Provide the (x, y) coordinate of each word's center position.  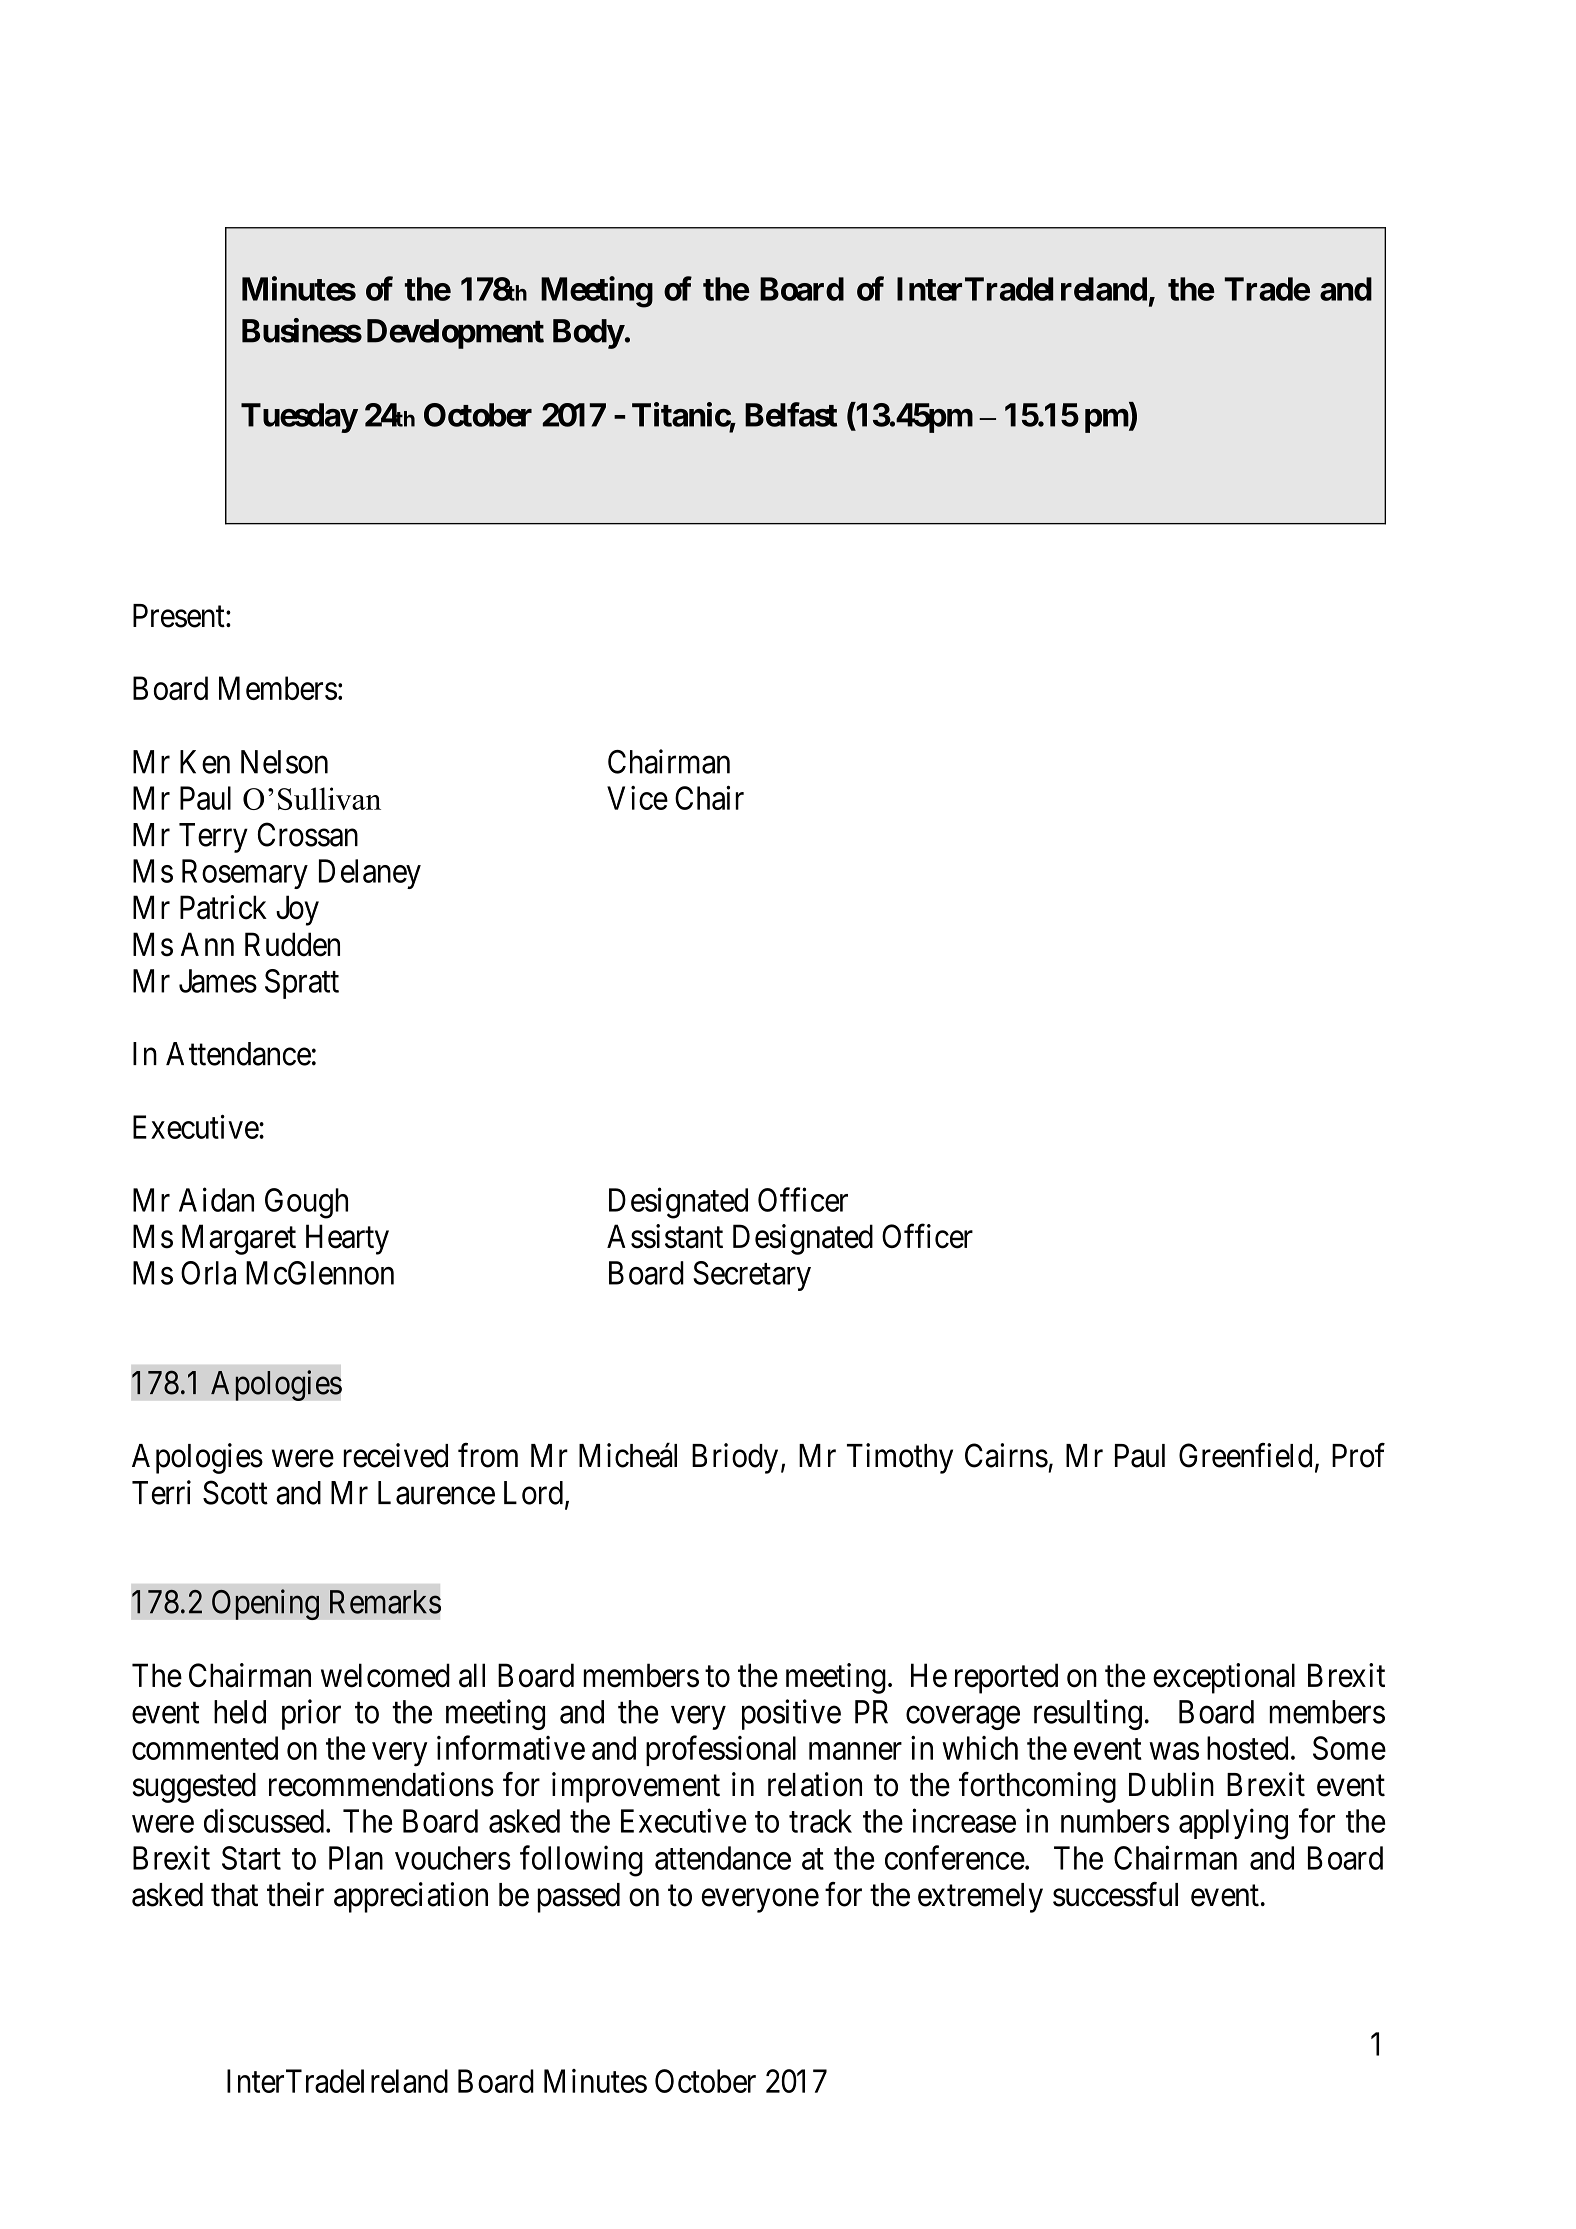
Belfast (791, 414)
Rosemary (245, 874)
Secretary (752, 1276)
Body (588, 334)
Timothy (900, 1458)
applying (1233, 1824)
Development (455, 334)
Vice (637, 798)
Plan (356, 1858)
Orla (208, 1273)
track (820, 1821)
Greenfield (1245, 1455)
